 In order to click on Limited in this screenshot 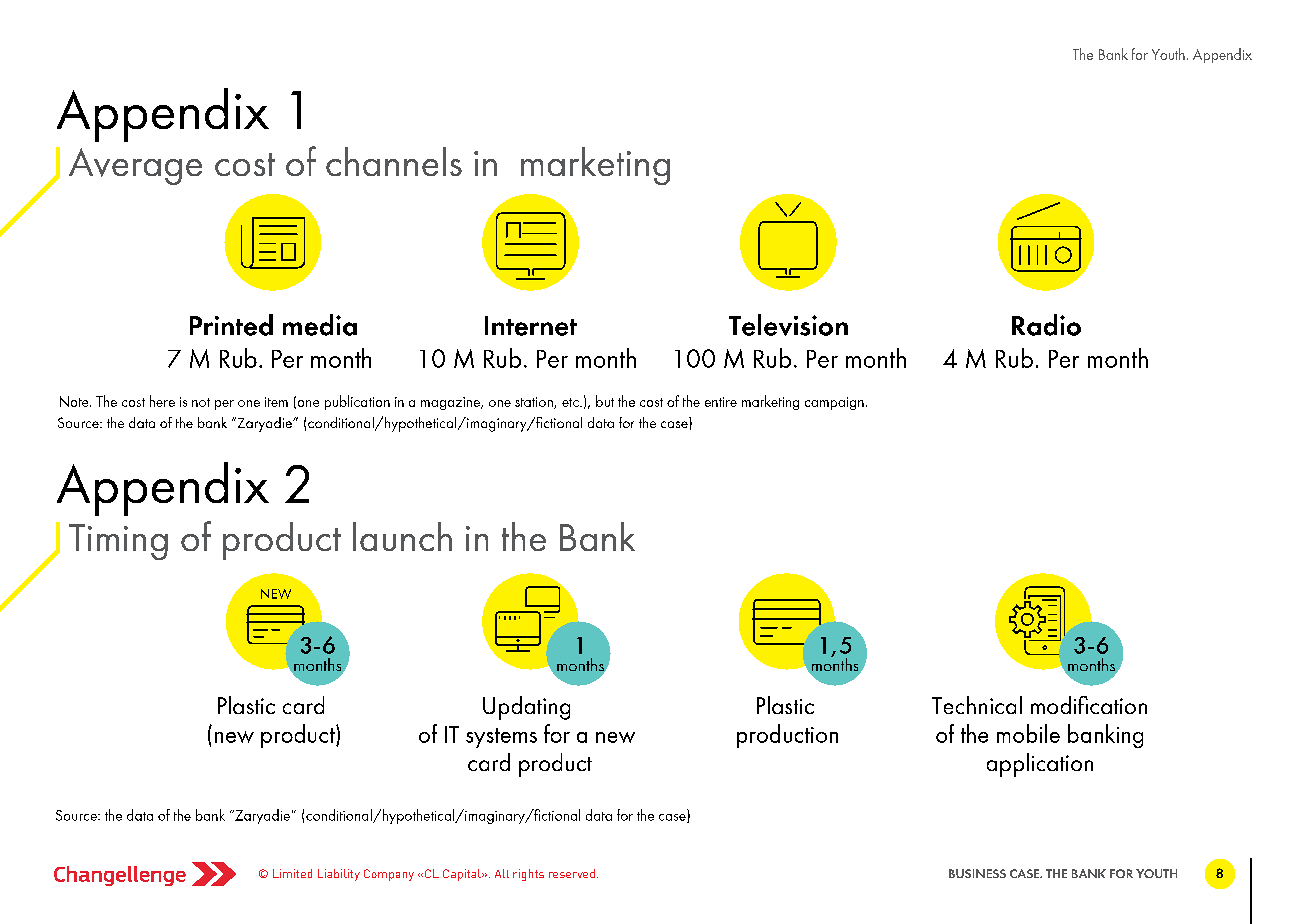, I will do `click(292, 873)`.
